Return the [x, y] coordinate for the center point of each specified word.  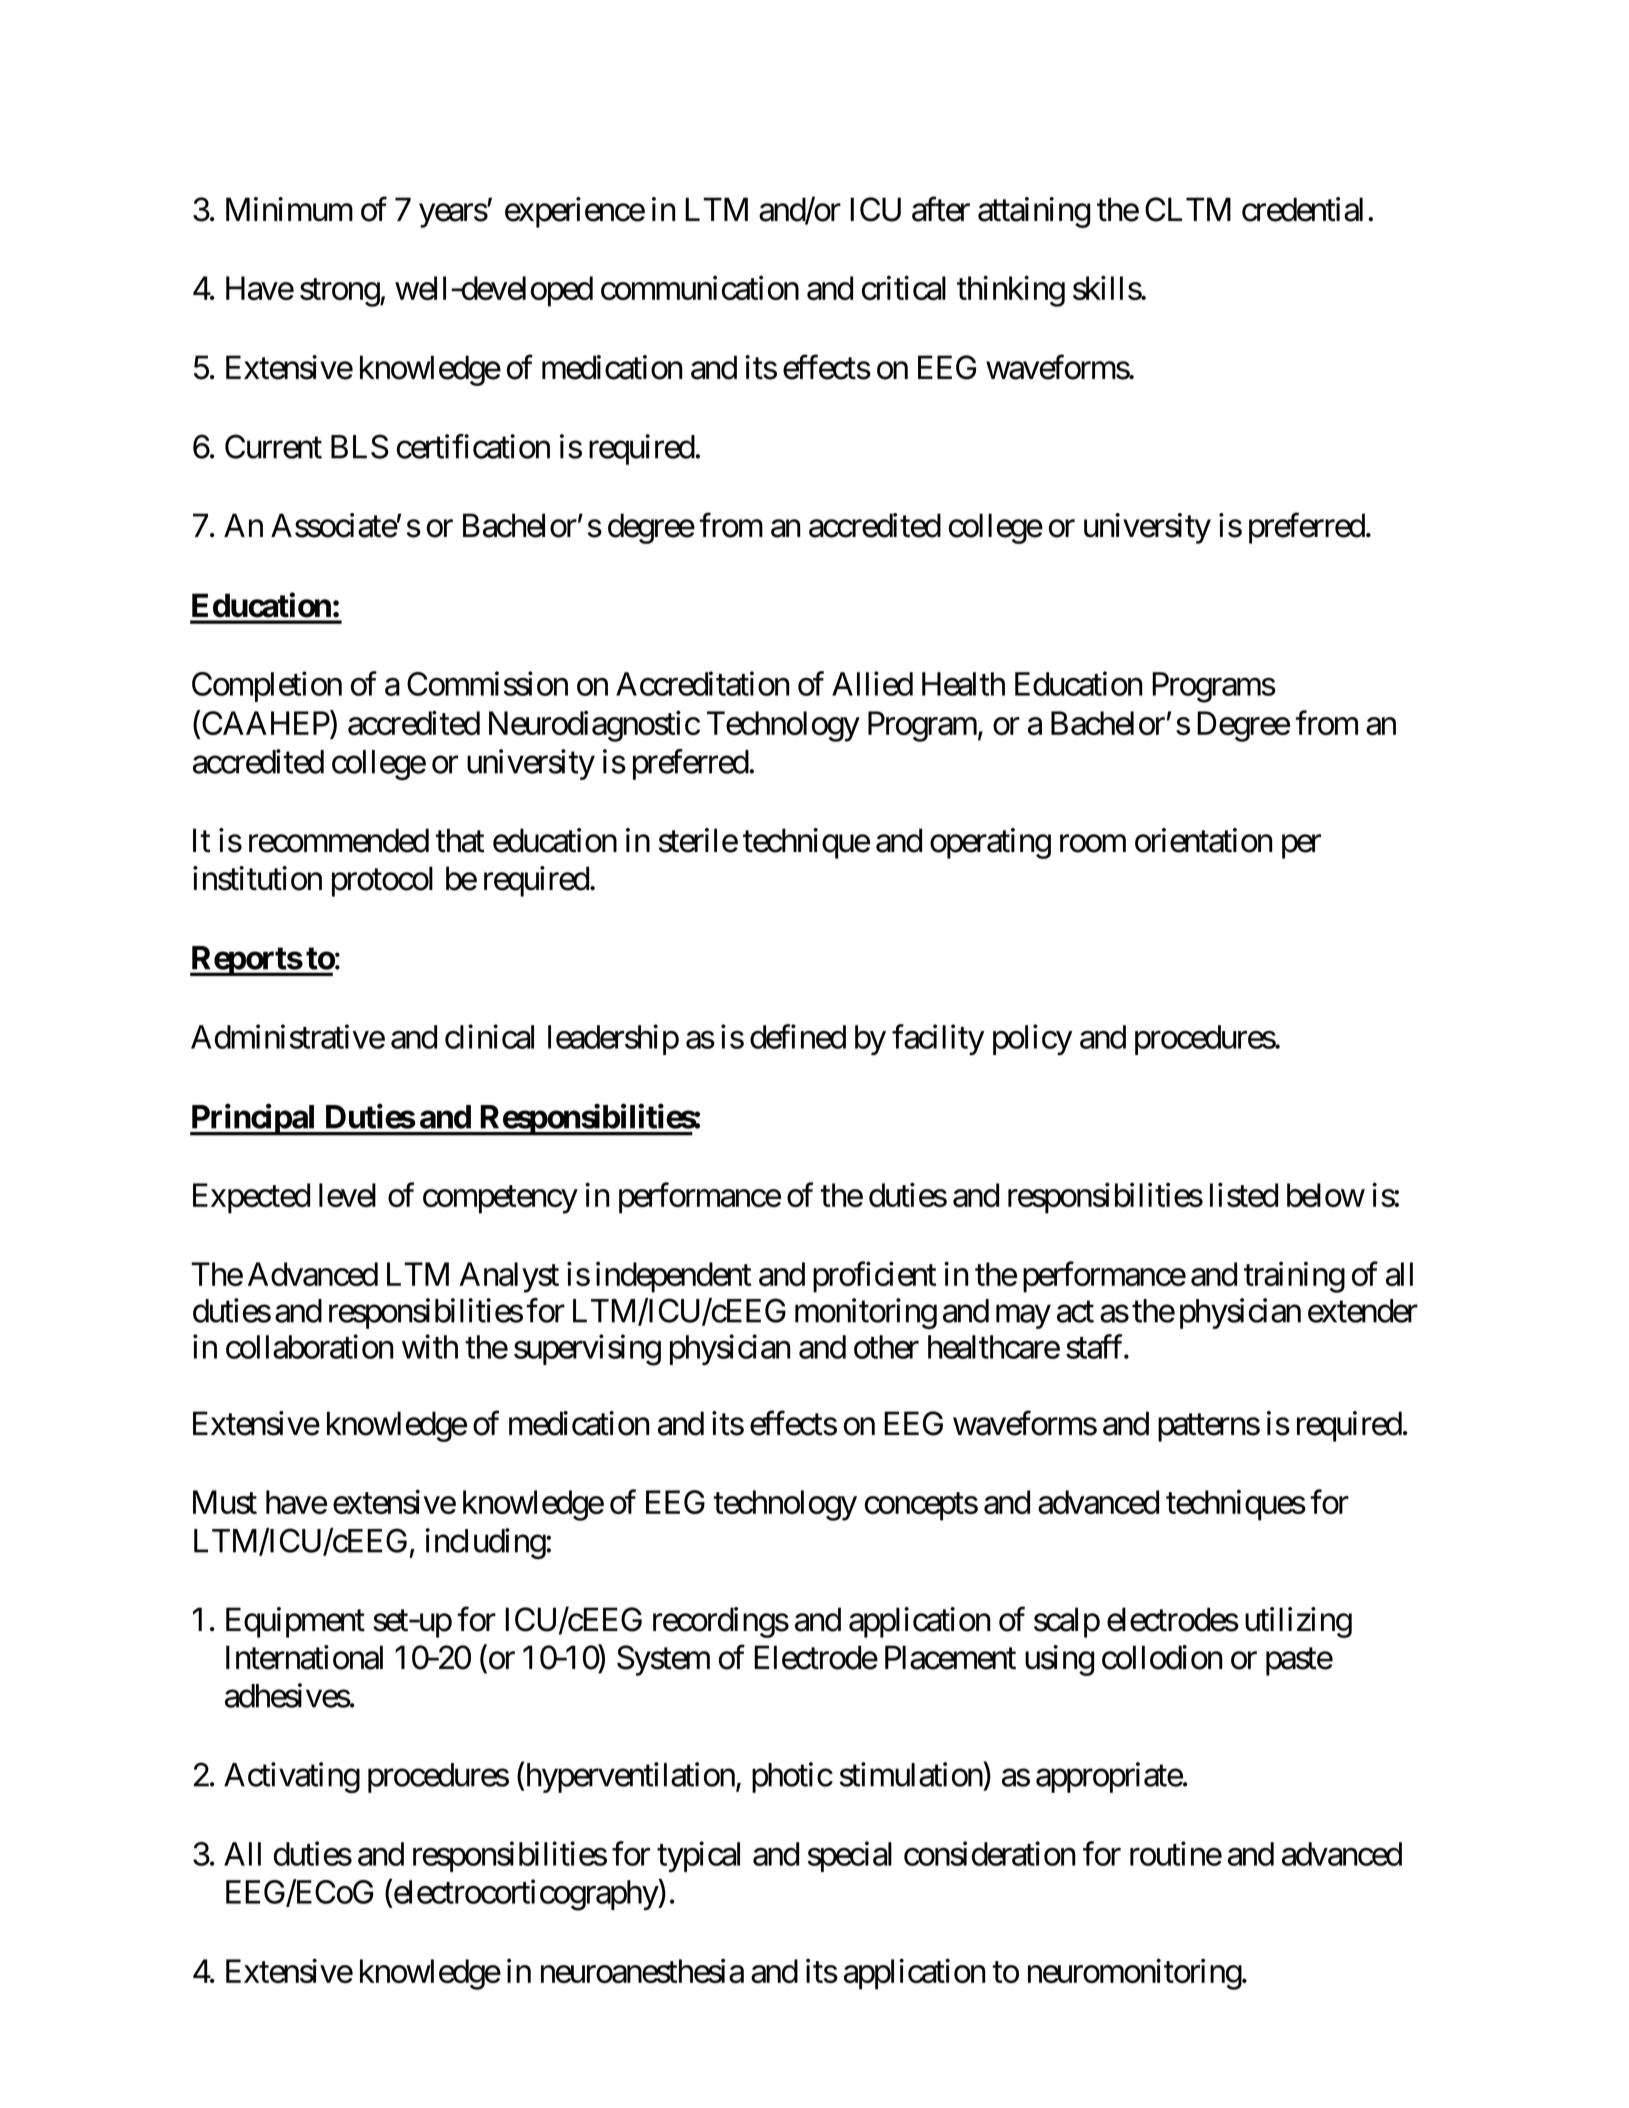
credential [1302, 209]
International [304, 1657]
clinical [489, 1036]
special [850, 1856]
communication [700, 288]
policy [1032, 1039]
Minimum [289, 209]
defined [798, 1036]
